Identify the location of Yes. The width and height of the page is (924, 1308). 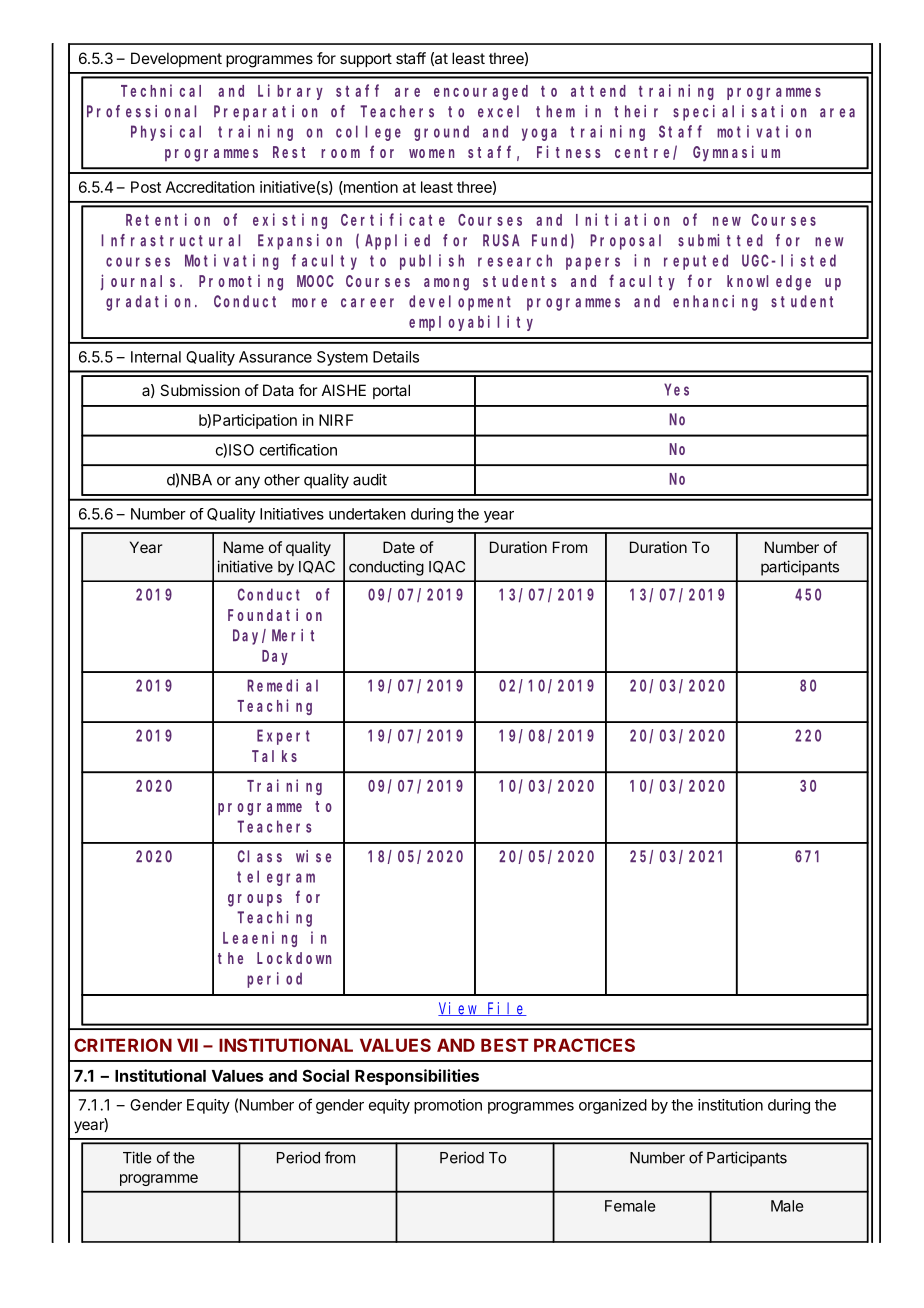
(676, 390).
